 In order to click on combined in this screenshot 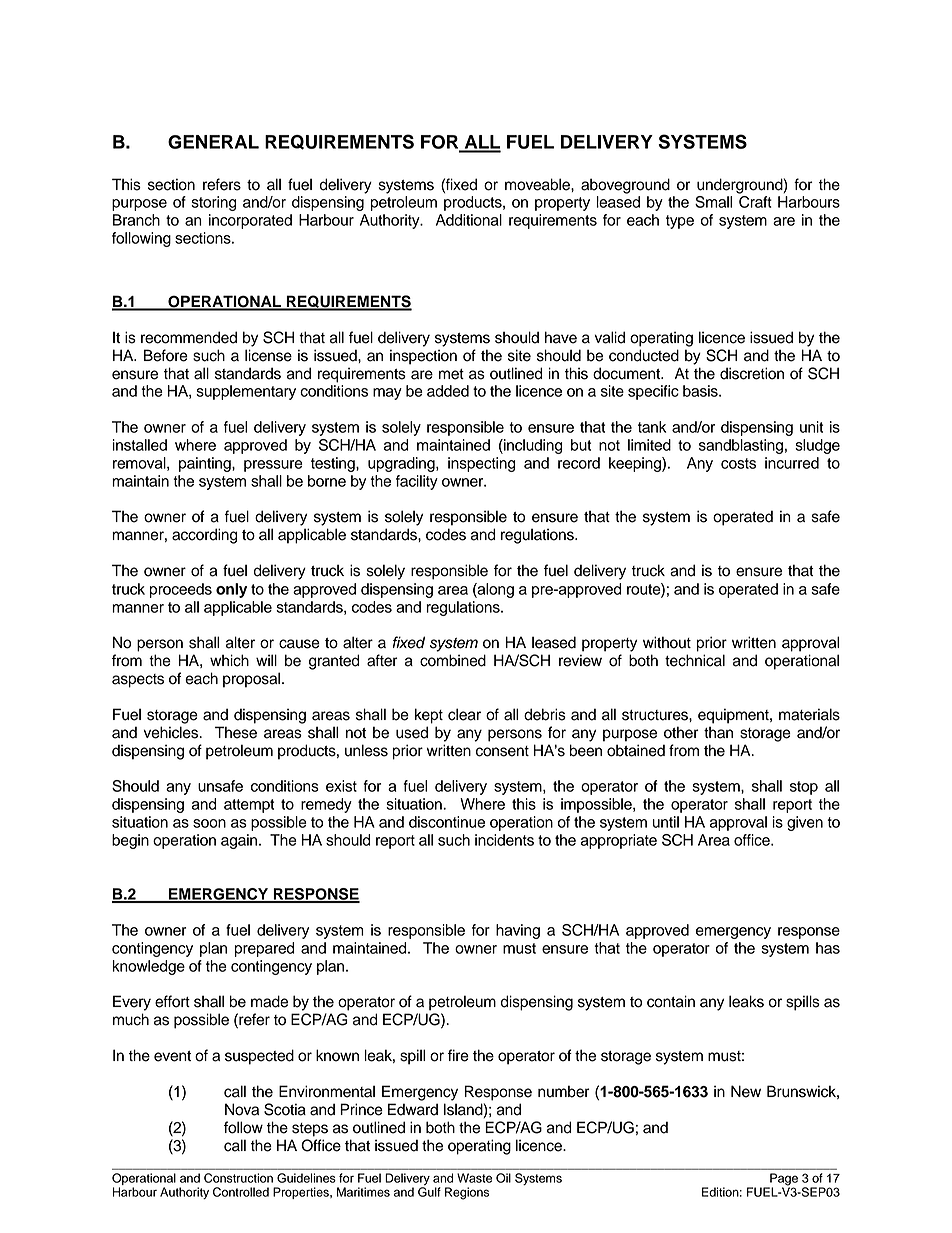, I will do `click(453, 660)`.
